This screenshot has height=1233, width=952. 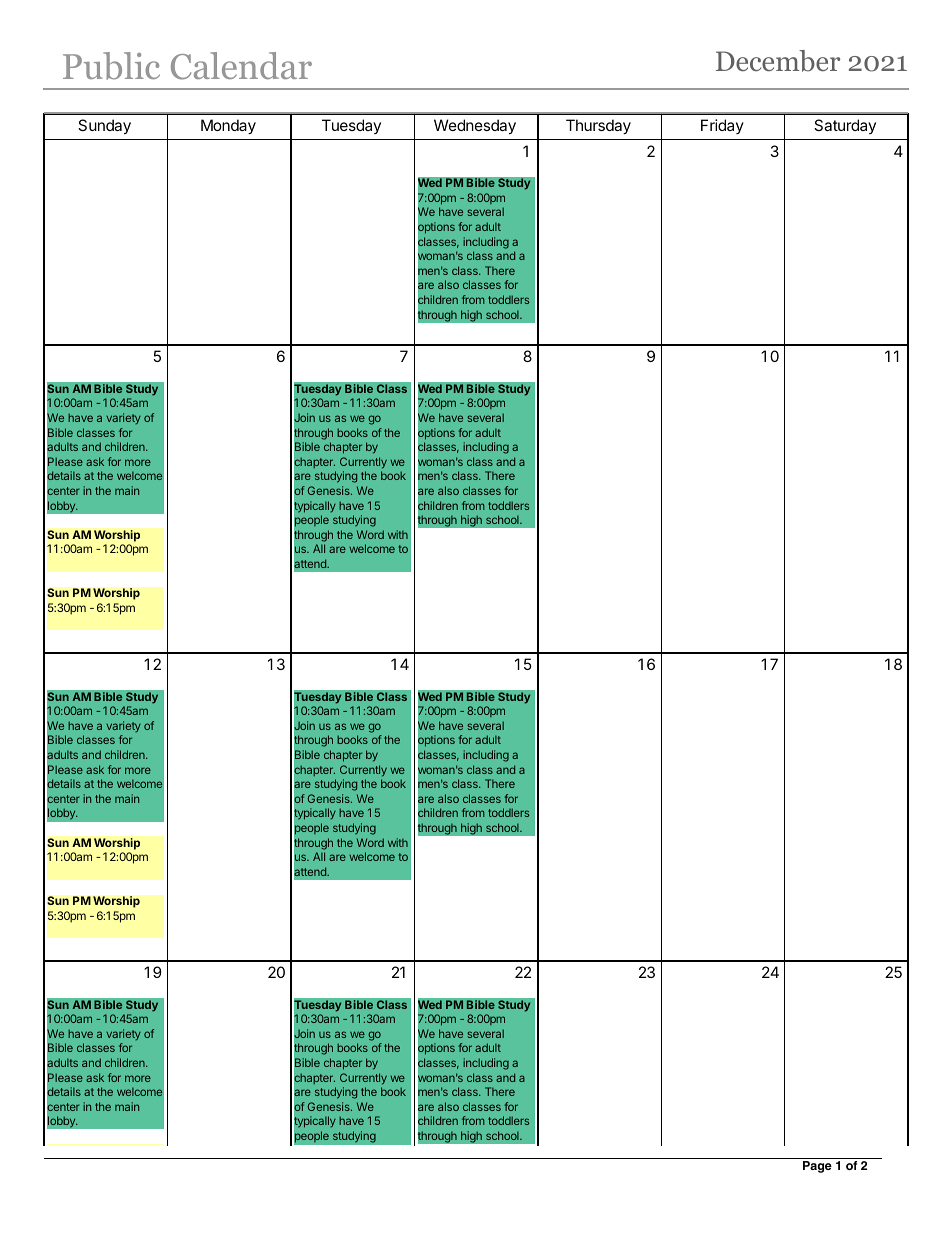 What do you see at coordinates (817, 1167) in the screenshot?
I see `Page` at bounding box center [817, 1167].
